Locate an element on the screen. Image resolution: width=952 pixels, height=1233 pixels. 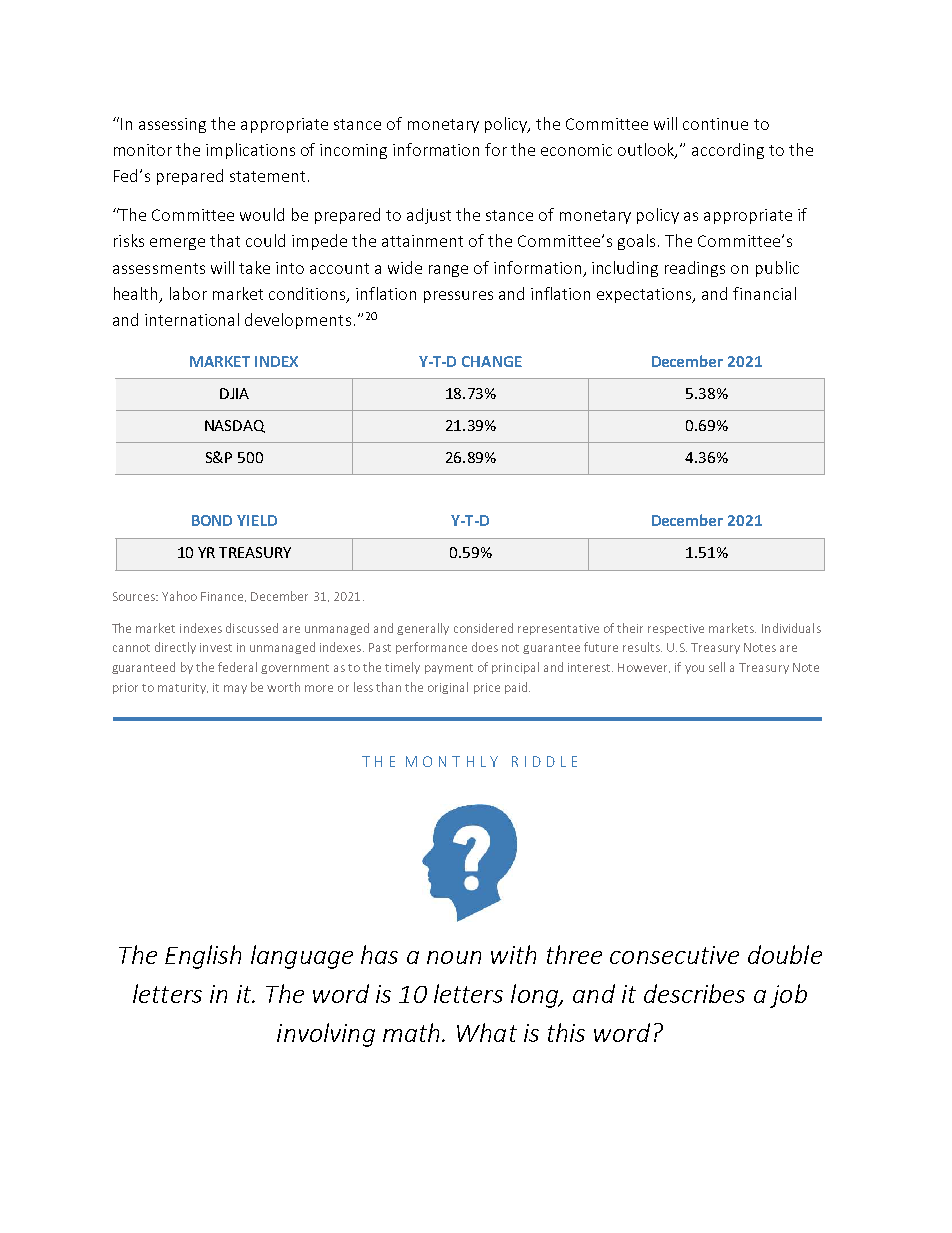
adjust is located at coordinates (429, 216).
